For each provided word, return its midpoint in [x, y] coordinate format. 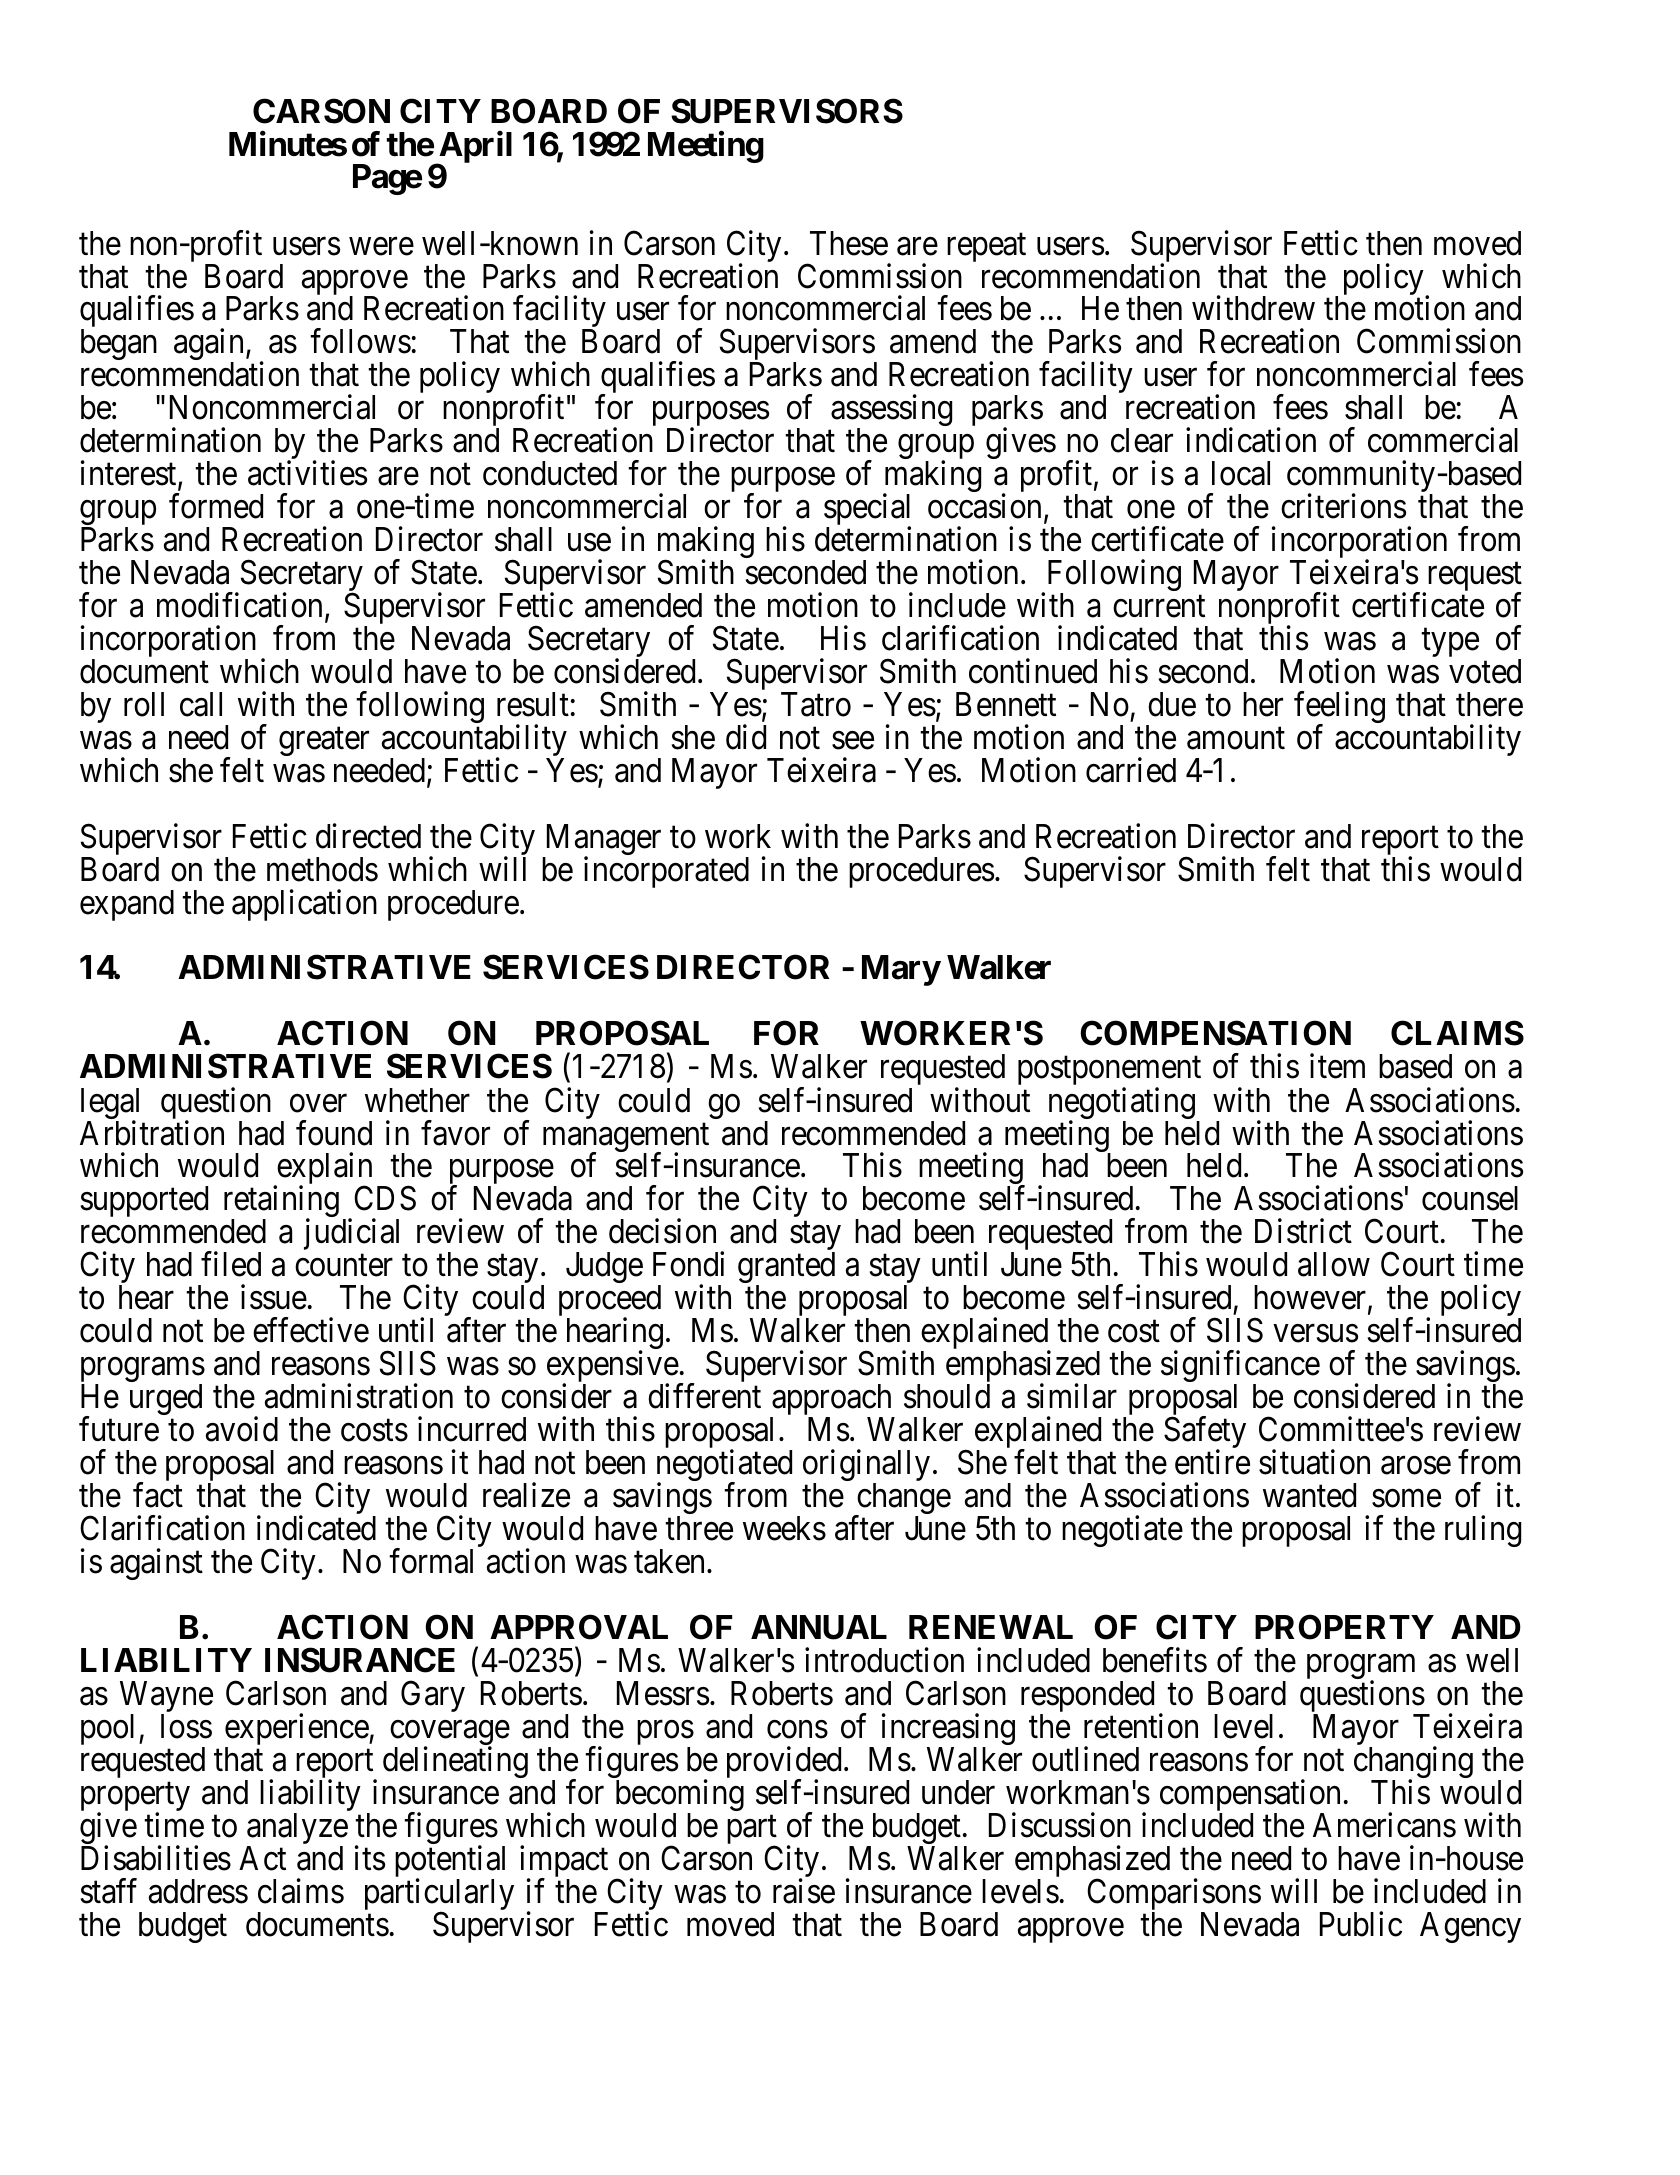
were [381, 246]
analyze [297, 1830]
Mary [901, 970]
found [334, 1133]
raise [804, 1891]
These [849, 243]
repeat [986, 248]
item [1337, 1066]
